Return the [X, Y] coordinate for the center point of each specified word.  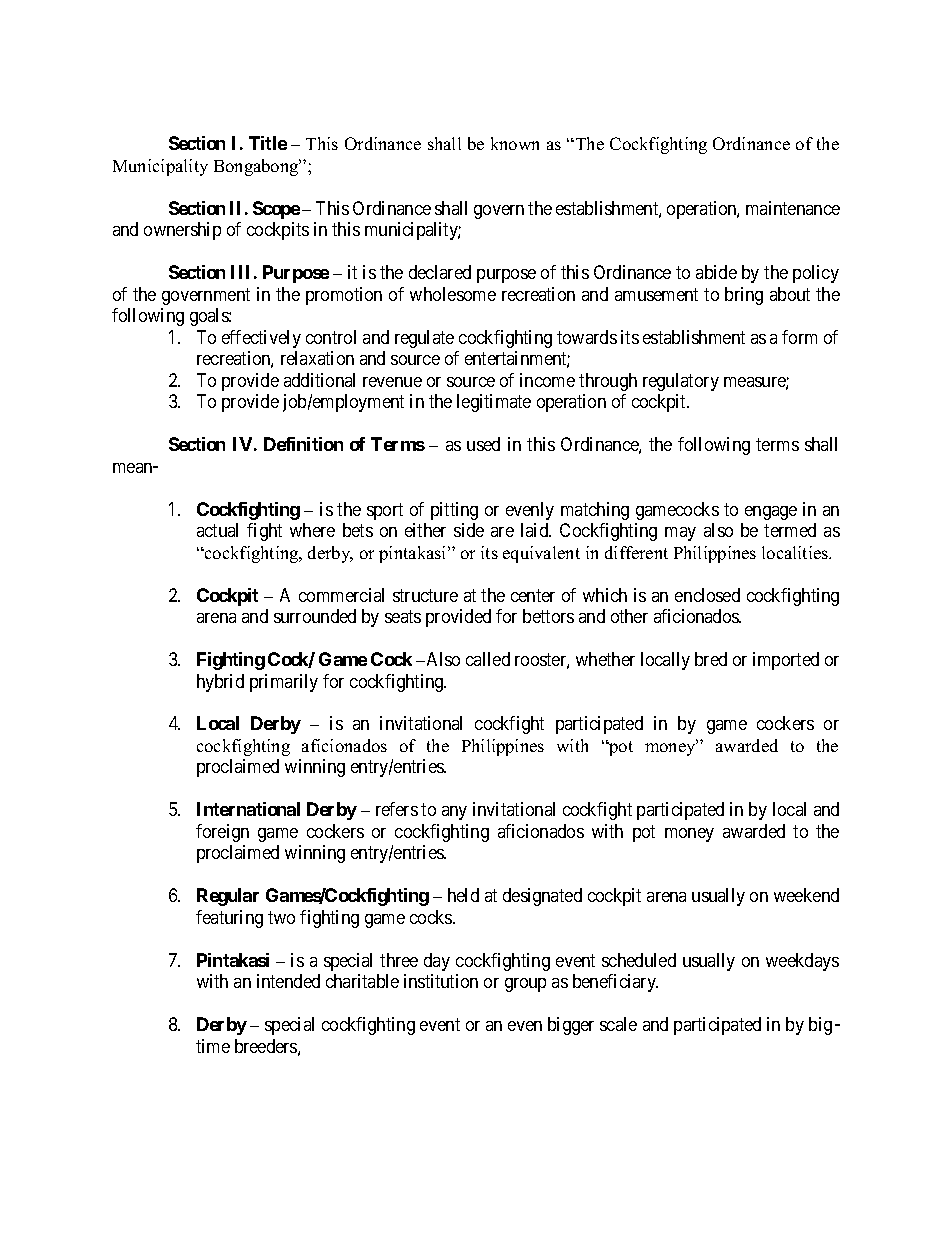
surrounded [315, 616]
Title [268, 143]
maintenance [793, 208]
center [533, 595]
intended [288, 981]
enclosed [707, 595]
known [515, 143]
